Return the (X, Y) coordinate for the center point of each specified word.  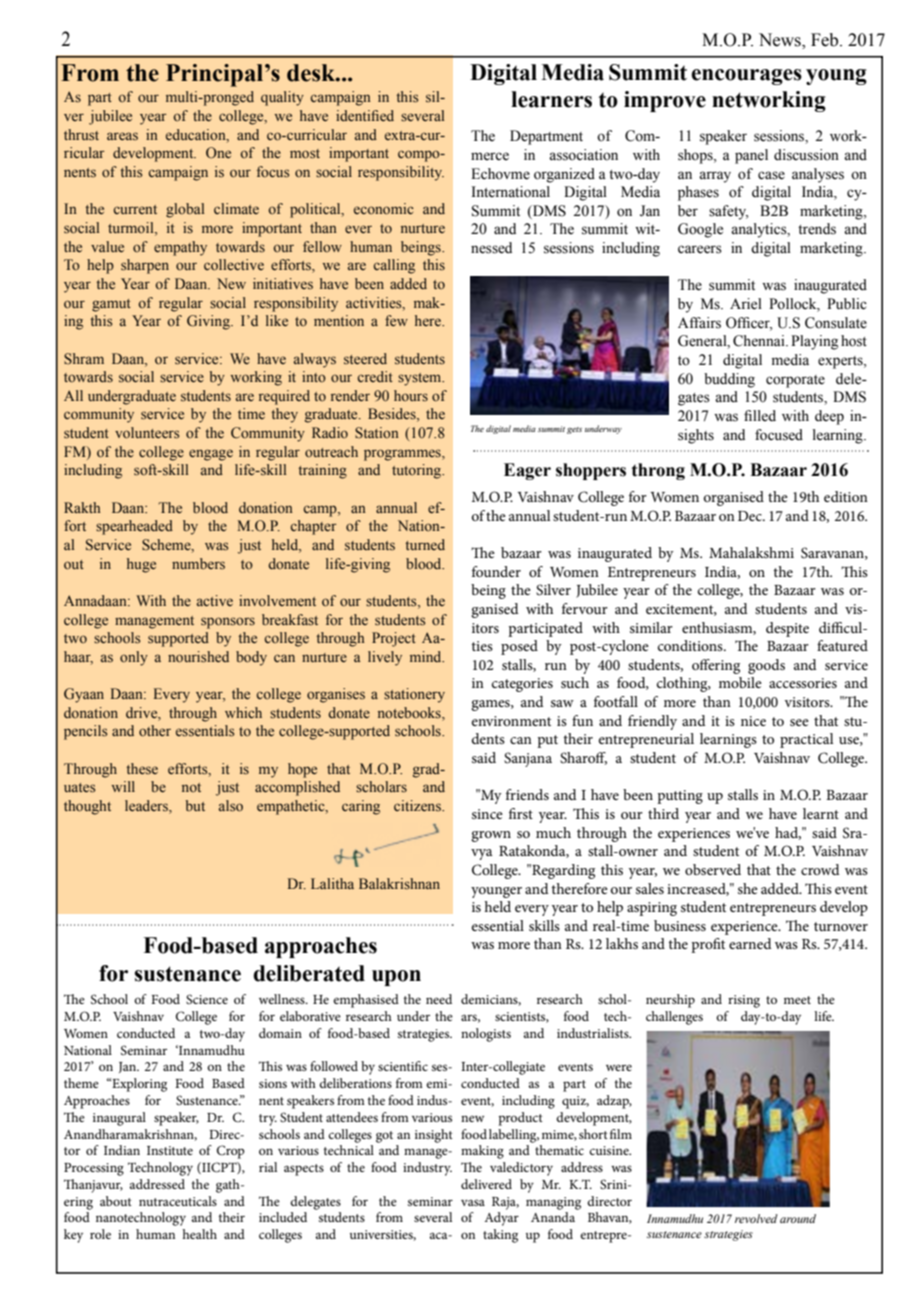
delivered (486, 1184)
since (487, 814)
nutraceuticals (178, 1201)
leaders (147, 807)
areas (122, 136)
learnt (821, 813)
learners (551, 99)
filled (760, 416)
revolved (756, 1218)
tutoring (418, 471)
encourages (746, 77)
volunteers (147, 433)
